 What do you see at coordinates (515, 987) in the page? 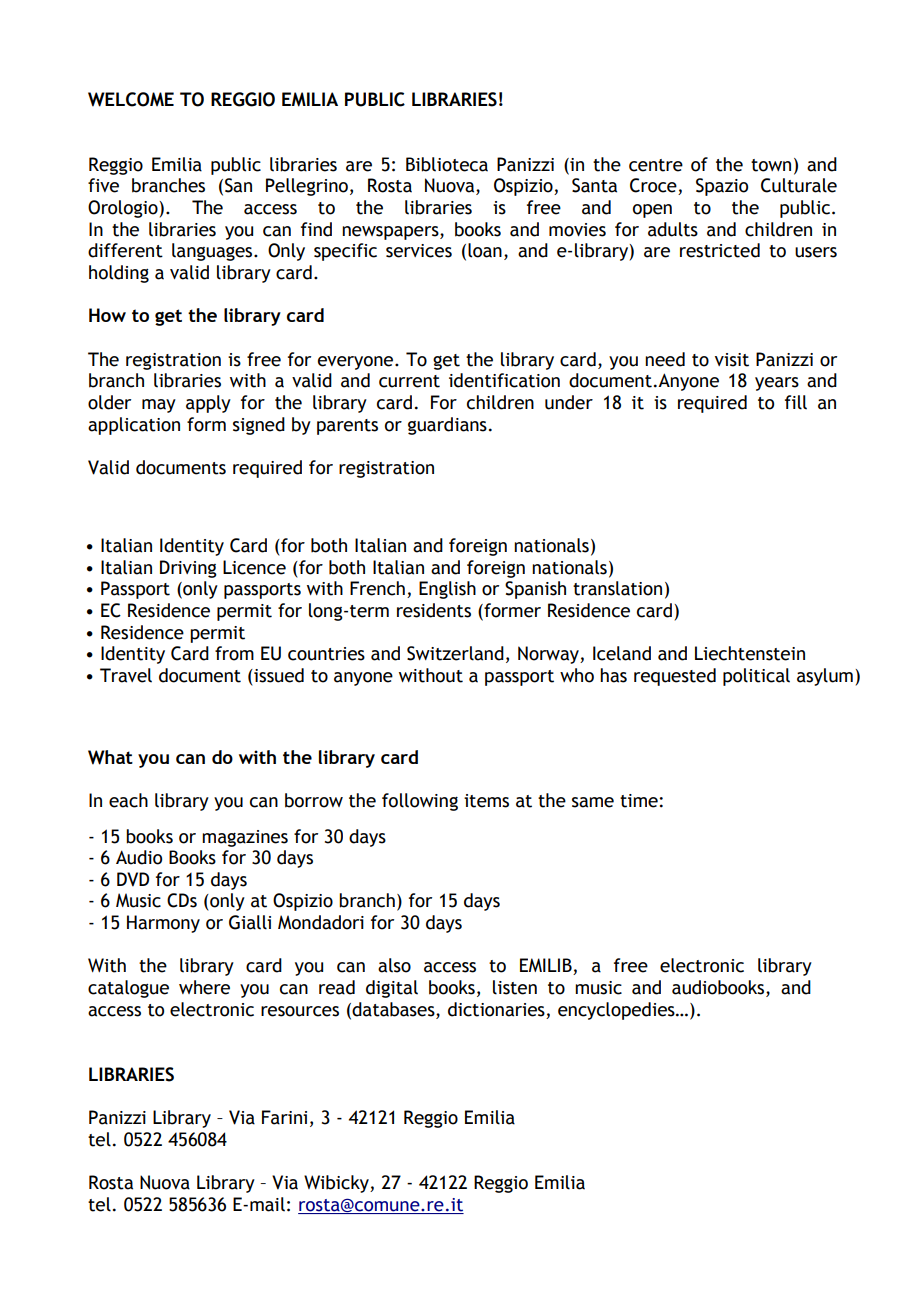
I see `listen` at bounding box center [515, 987].
